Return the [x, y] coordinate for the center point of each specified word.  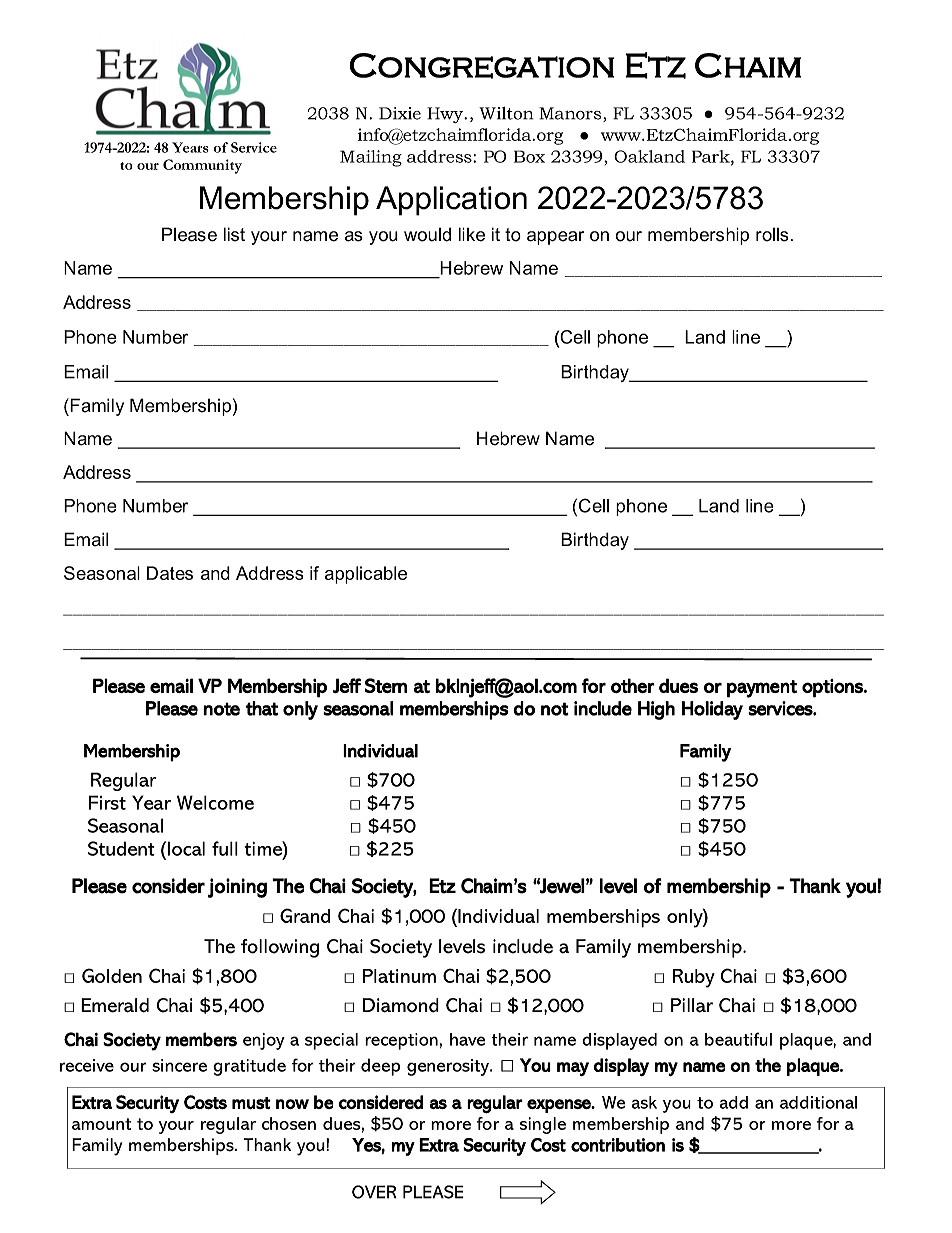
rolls [772, 235]
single [543, 1125]
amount [101, 1124]
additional [818, 1102]
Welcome [215, 802]
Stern [386, 685]
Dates [170, 573]
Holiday [712, 710]
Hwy [446, 115]
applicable [366, 575]
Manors [571, 114]
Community [202, 166]
